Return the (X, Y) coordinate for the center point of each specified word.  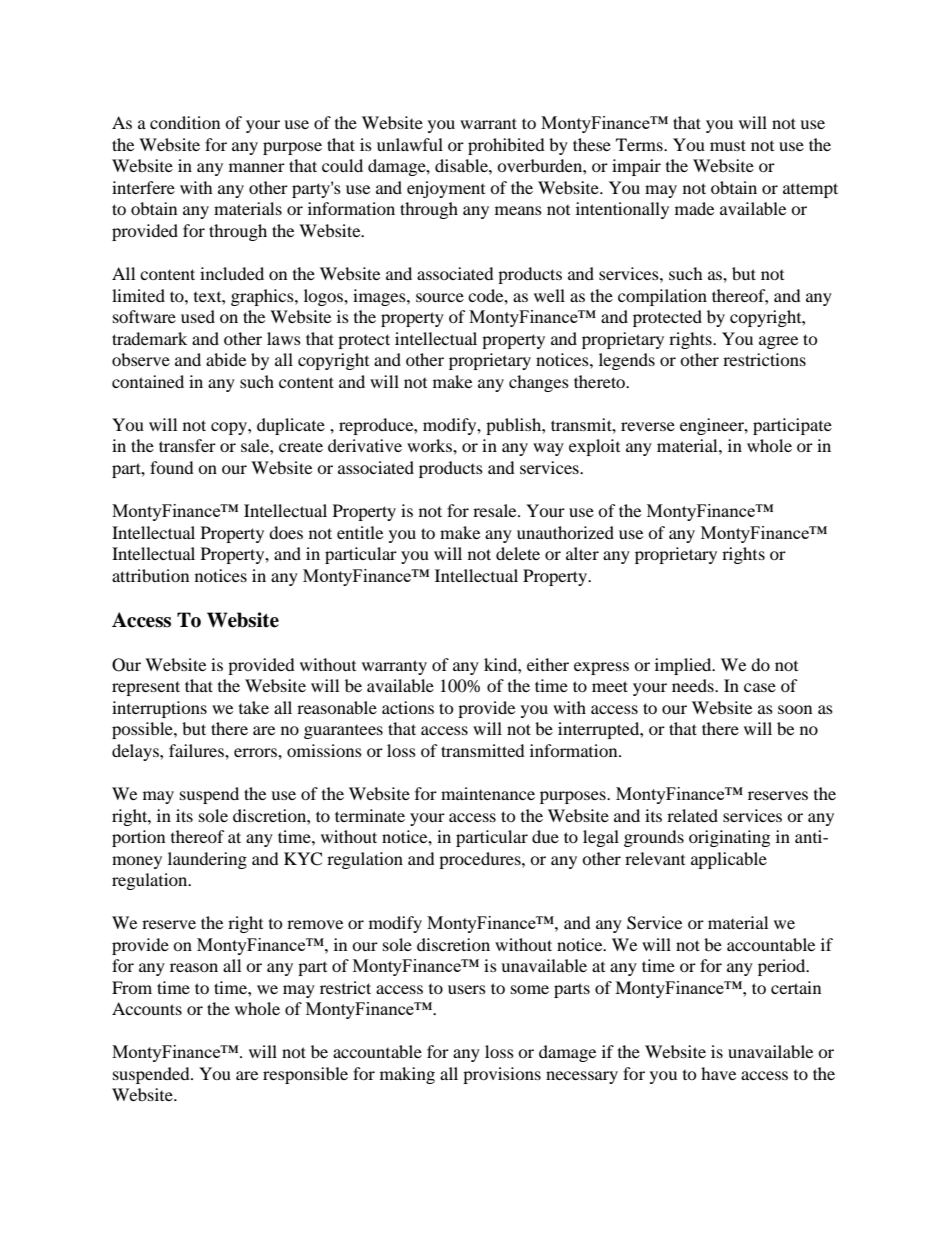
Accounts (147, 1008)
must (728, 145)
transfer (187, 445)
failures (197, 750)
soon (795, 709)
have (718, 1073)
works (430, 445)
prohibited (506, 146)
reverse (648, 426)
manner (257, 167)
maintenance (488, 793)
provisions (502, 1075)
